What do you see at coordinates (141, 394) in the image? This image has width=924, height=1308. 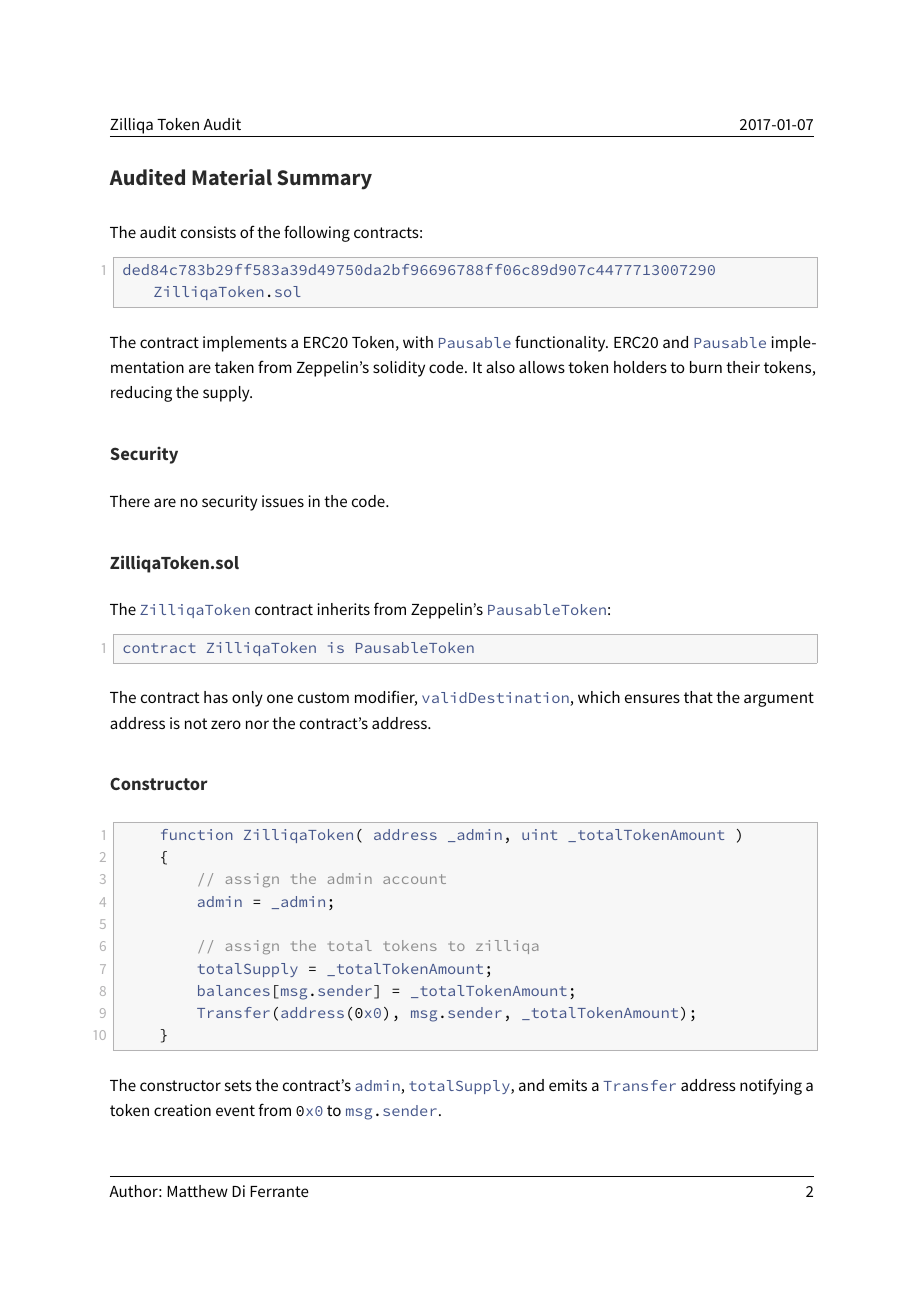 I see `reducing` at bounding box center [141, 394].
